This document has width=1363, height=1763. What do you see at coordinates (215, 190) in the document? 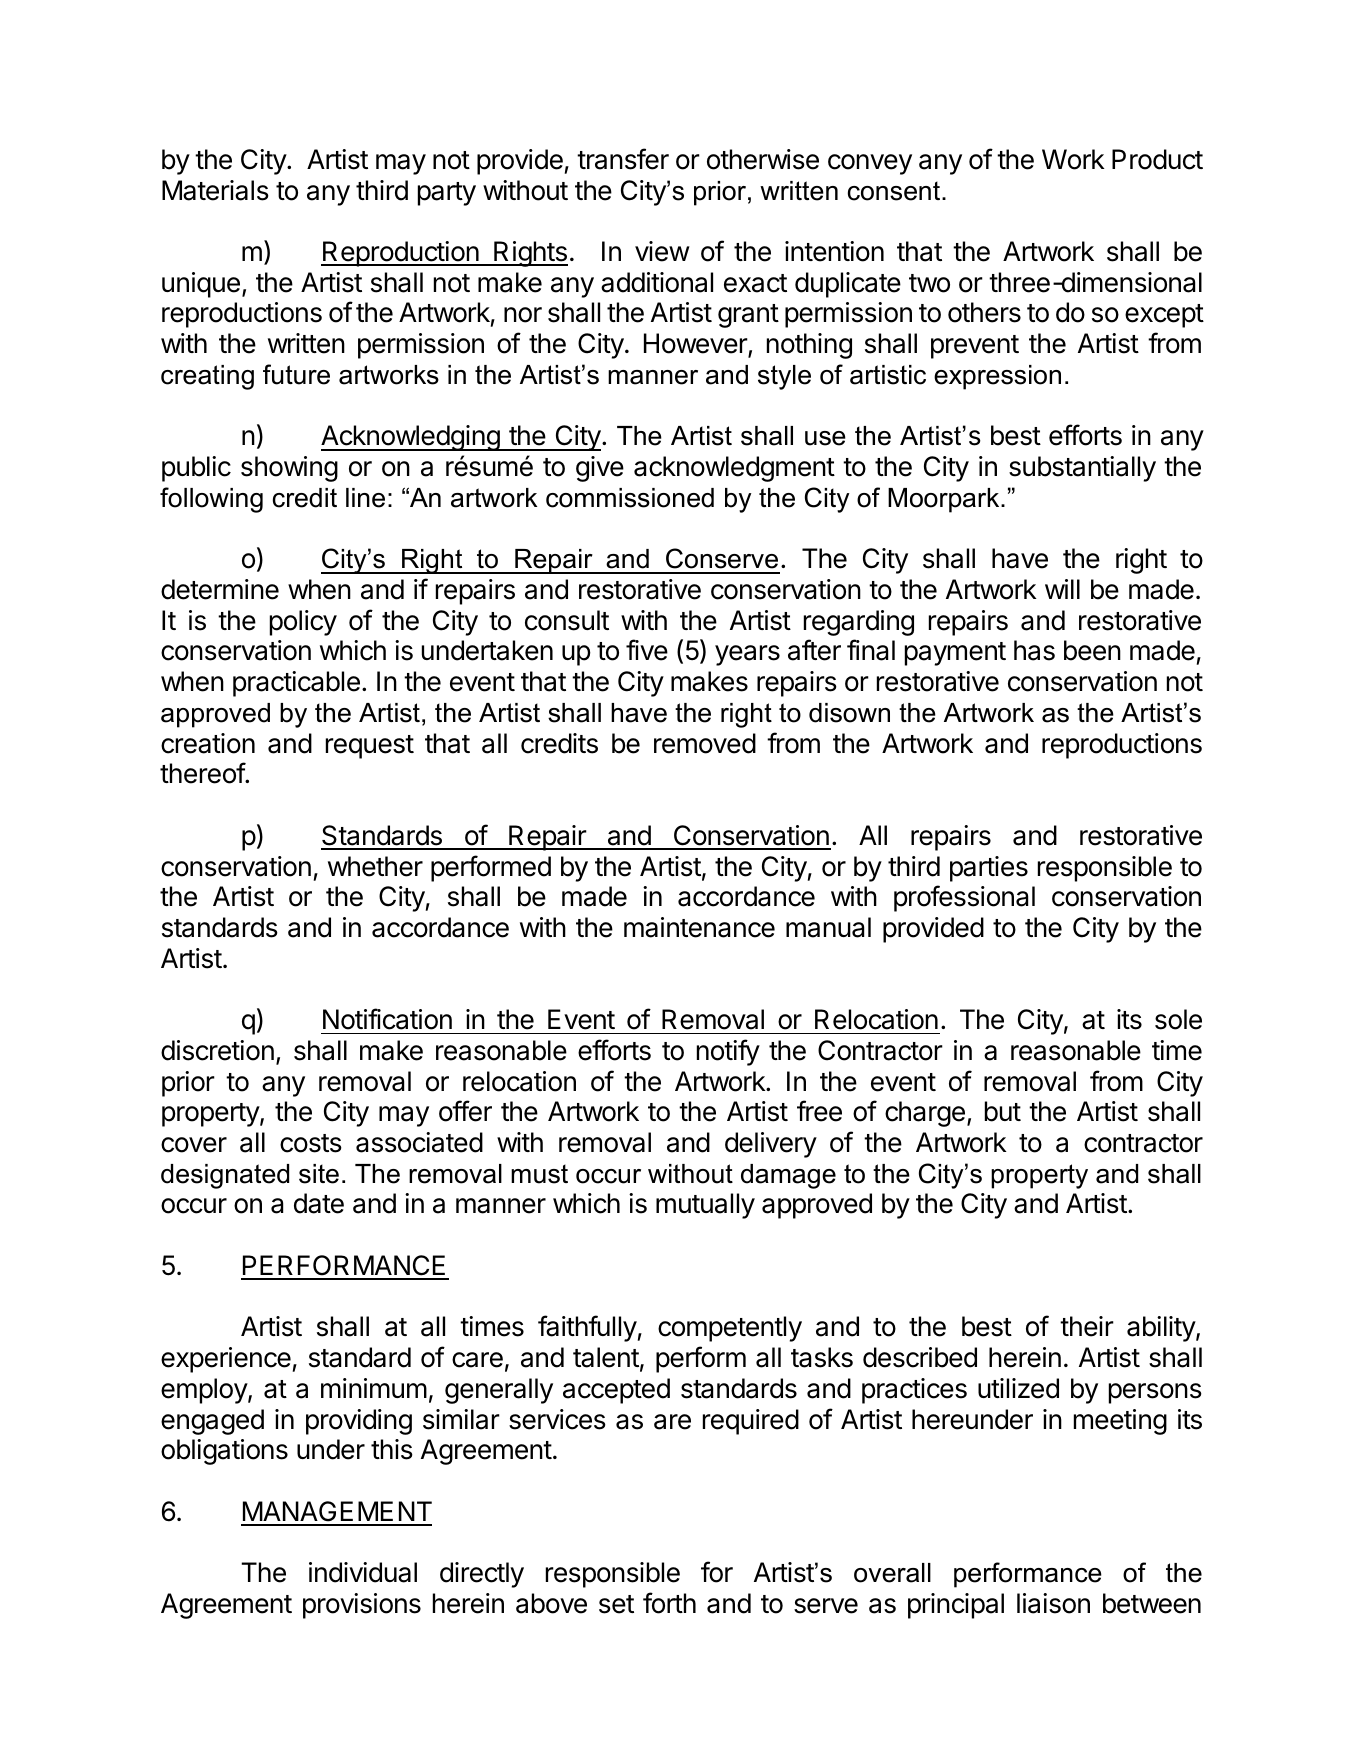
I see `Materials` at bounding box center [215, 190].
